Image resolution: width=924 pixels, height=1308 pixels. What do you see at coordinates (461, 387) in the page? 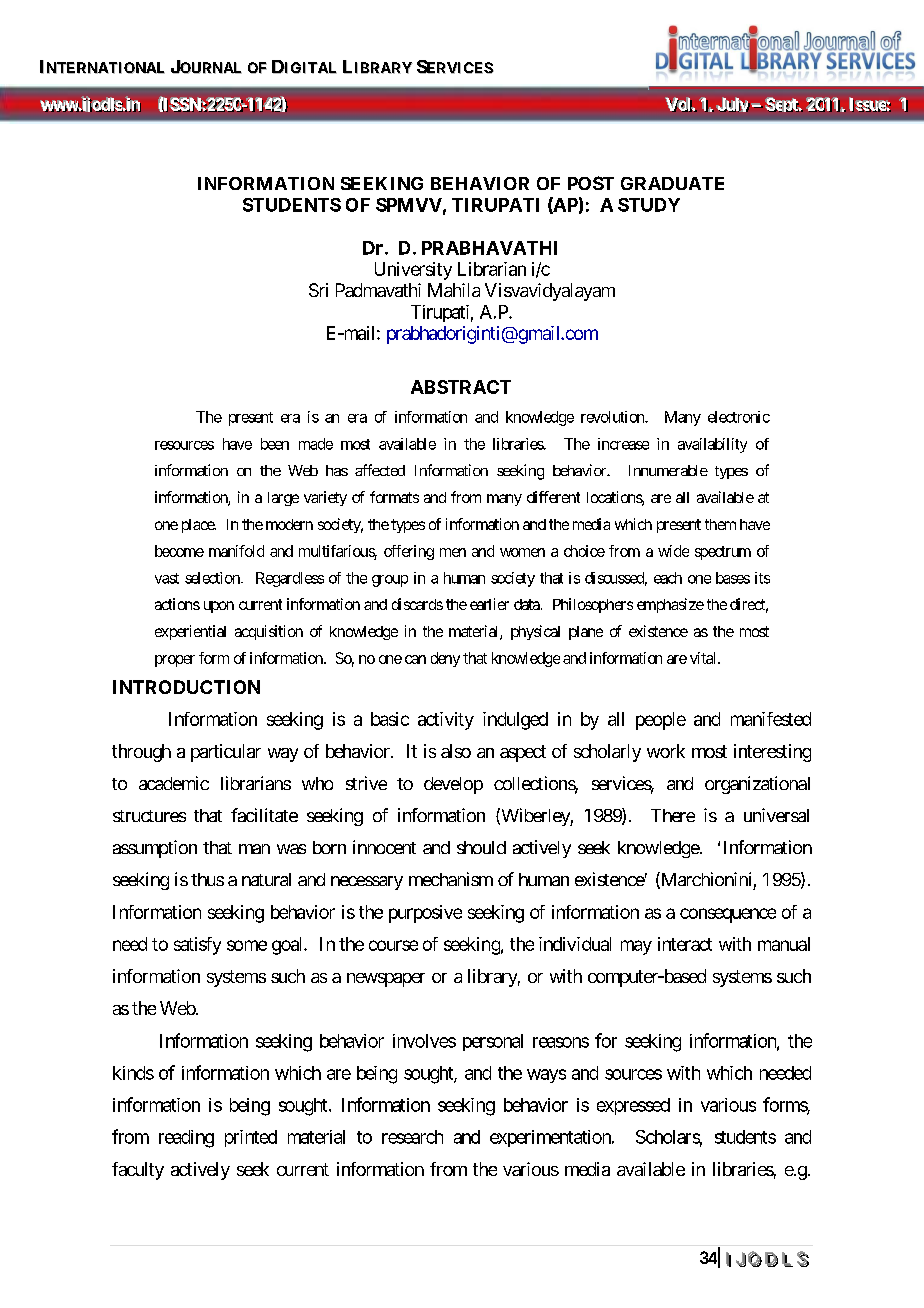
I see `ABSTRACT` at bounding box center [461, 387].
